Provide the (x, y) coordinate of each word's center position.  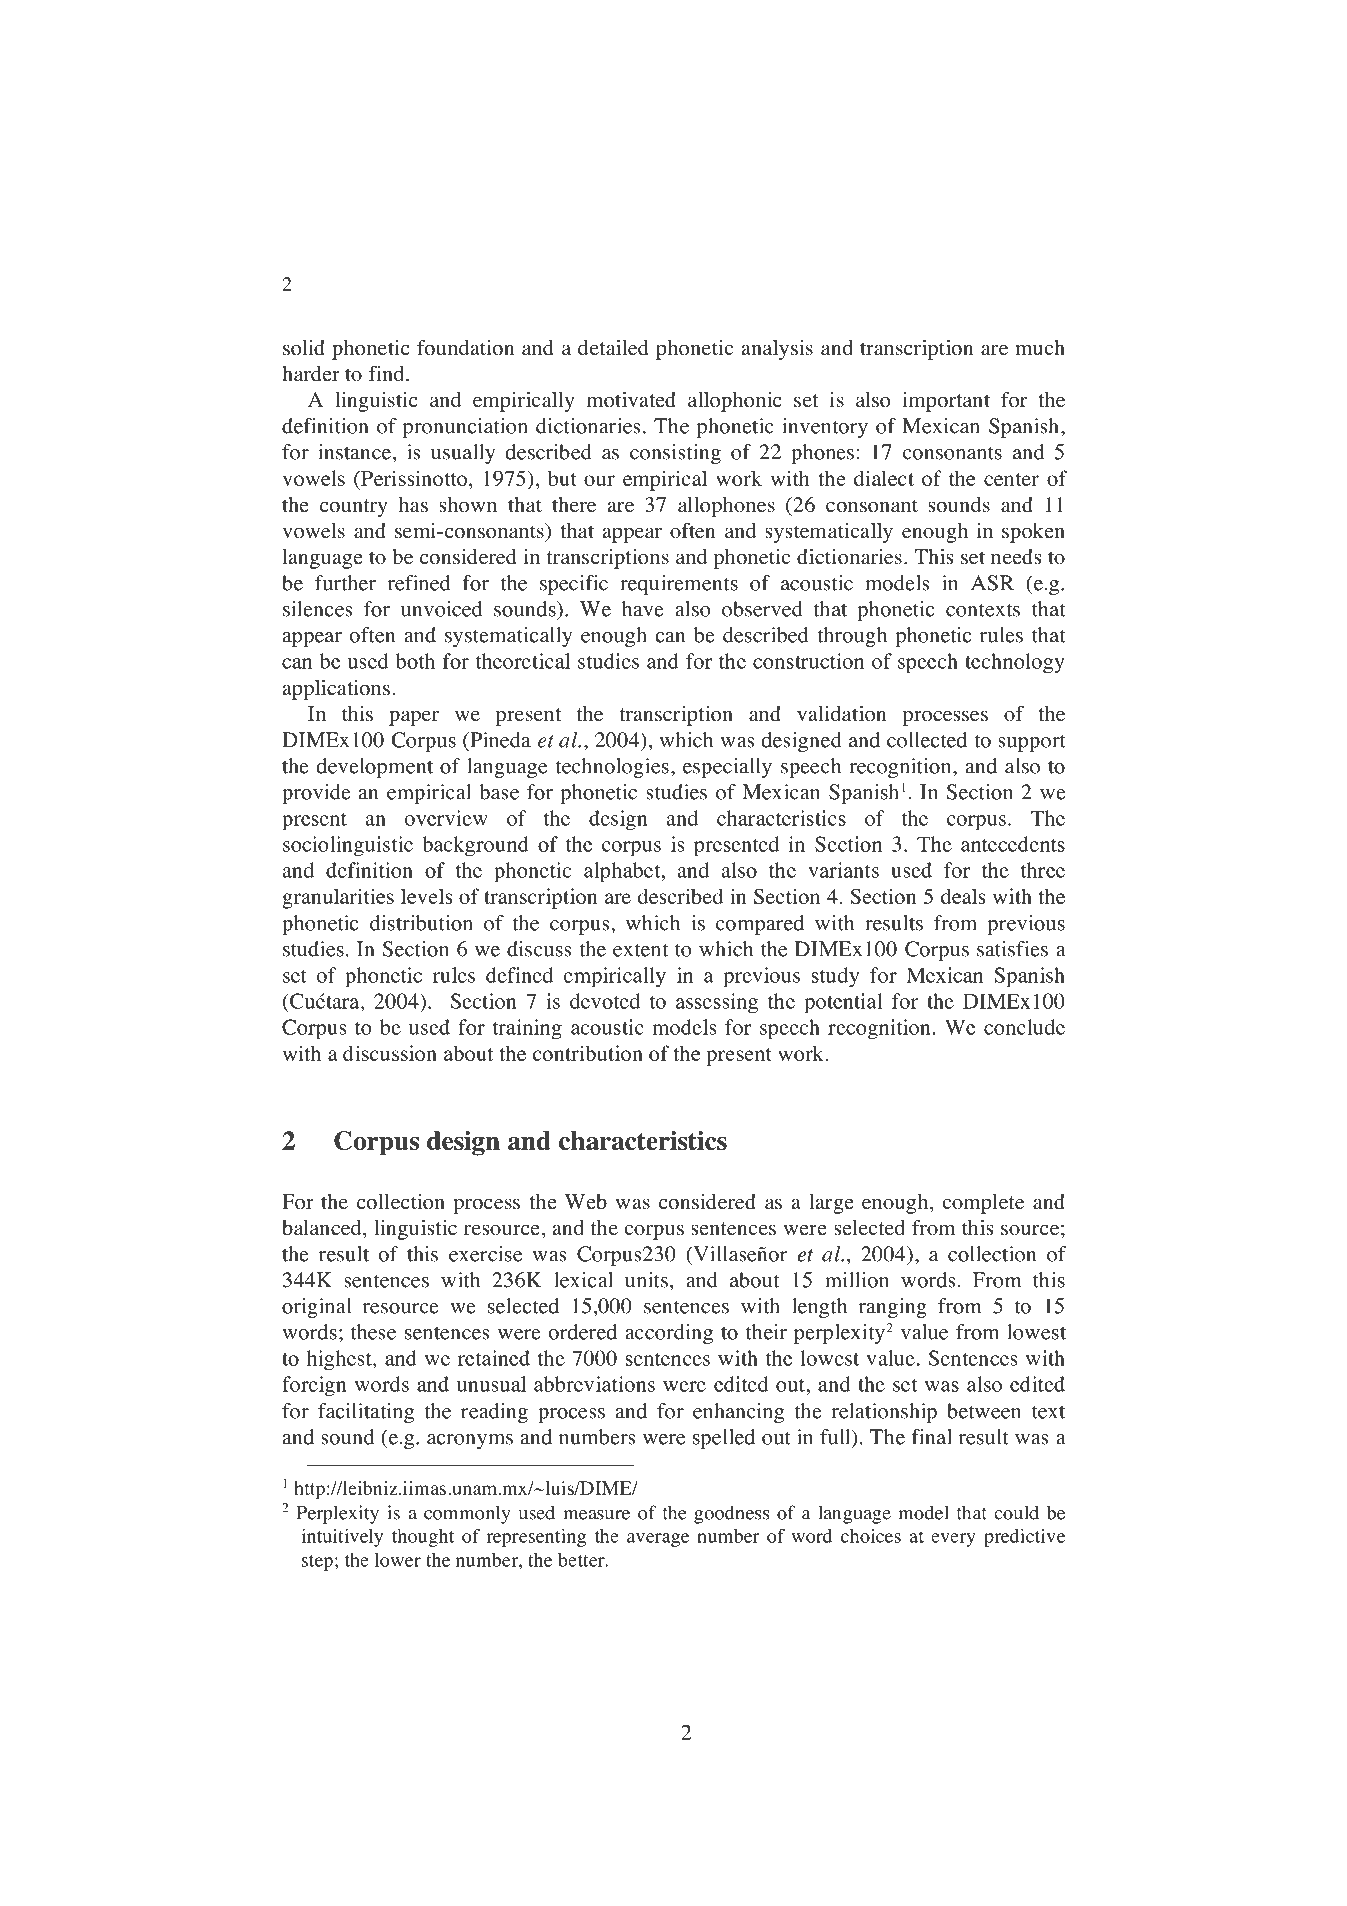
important (946, 402)
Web (586, 1202)
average (658, 1540)
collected (927, 740)
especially (727, 768)
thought (423, 1538)
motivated (631, 400)
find (388, 373)
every (953, 1540)
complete (983, 1204)
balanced (323, 1228)
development (374, 768)
